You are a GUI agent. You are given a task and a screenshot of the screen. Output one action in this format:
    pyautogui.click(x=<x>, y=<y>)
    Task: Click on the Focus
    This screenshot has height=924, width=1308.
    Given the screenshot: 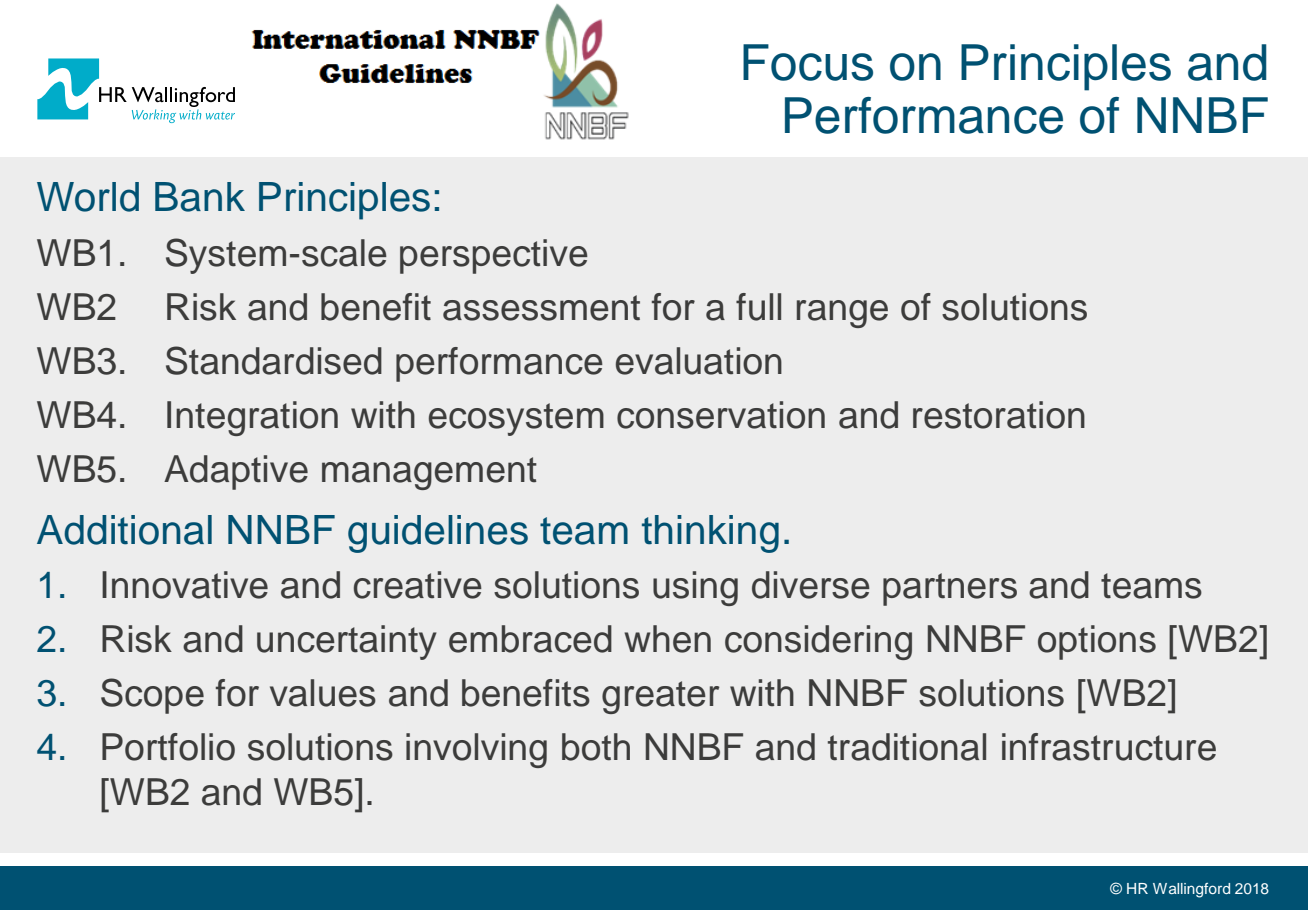 What is the action you would take?
    pyautogui.click(x=808, y=62)
